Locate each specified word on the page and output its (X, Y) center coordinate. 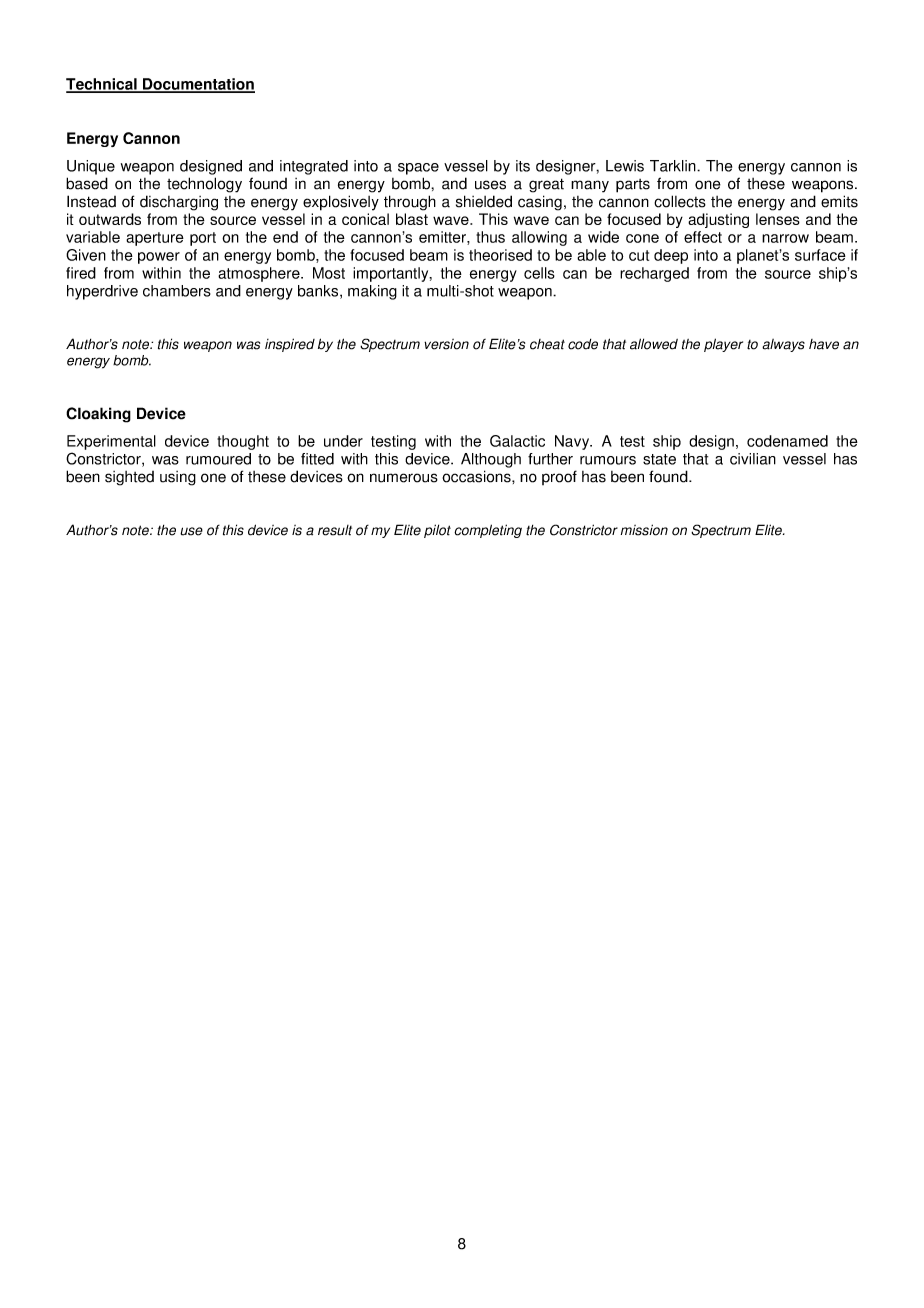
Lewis (625, 166)
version (446, 344)
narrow (785, 238)
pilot (437, 531)
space (418, 169)
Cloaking (98, 415)
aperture (155, 239)
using (178, 478)
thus (490, 237)
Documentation (198, 85)
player (723, 345)
